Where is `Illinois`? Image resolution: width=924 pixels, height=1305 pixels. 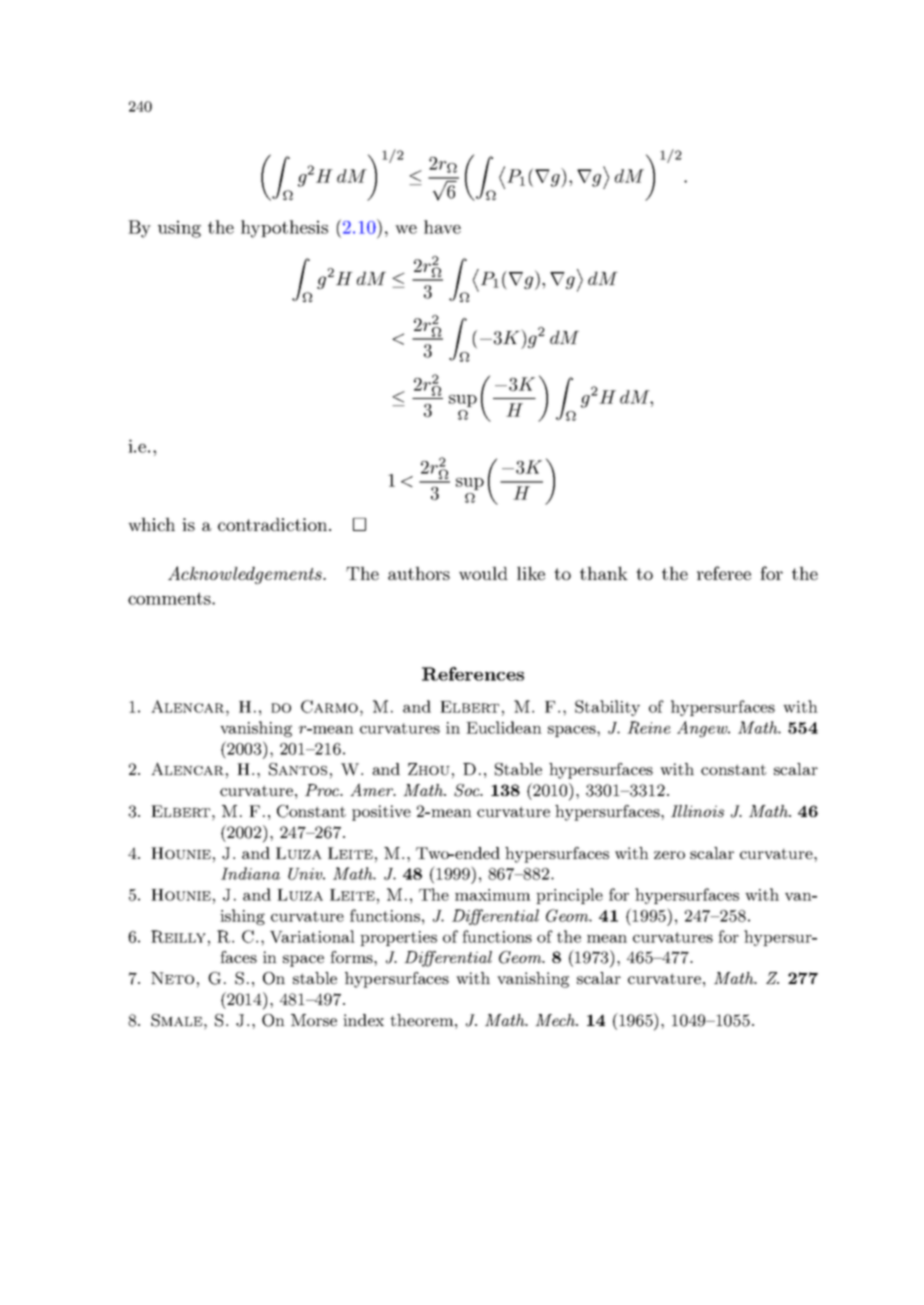 Illinois is located at coordinates (697, 811).
